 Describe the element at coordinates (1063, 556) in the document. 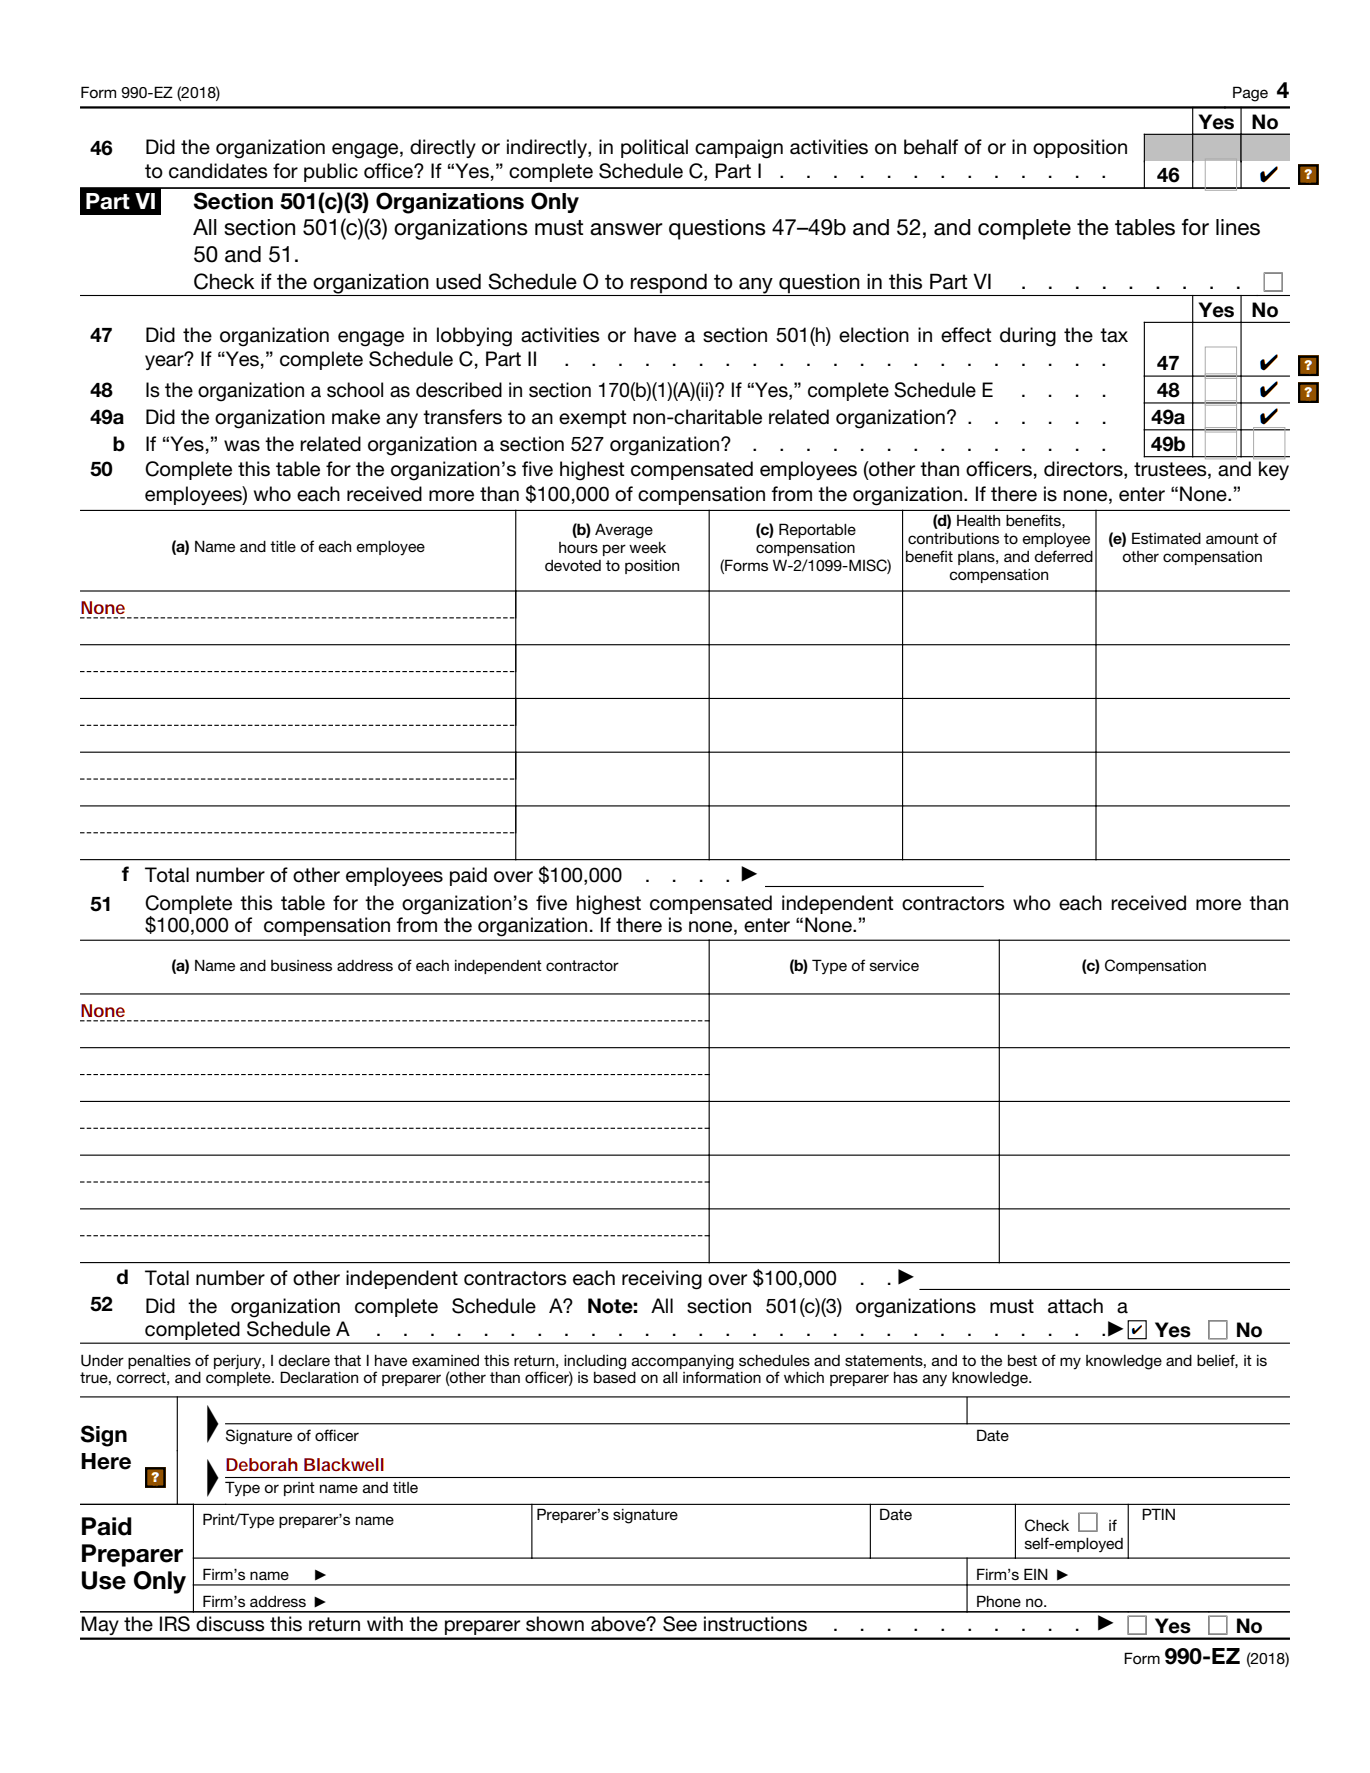

I see `deferred` at that location.
